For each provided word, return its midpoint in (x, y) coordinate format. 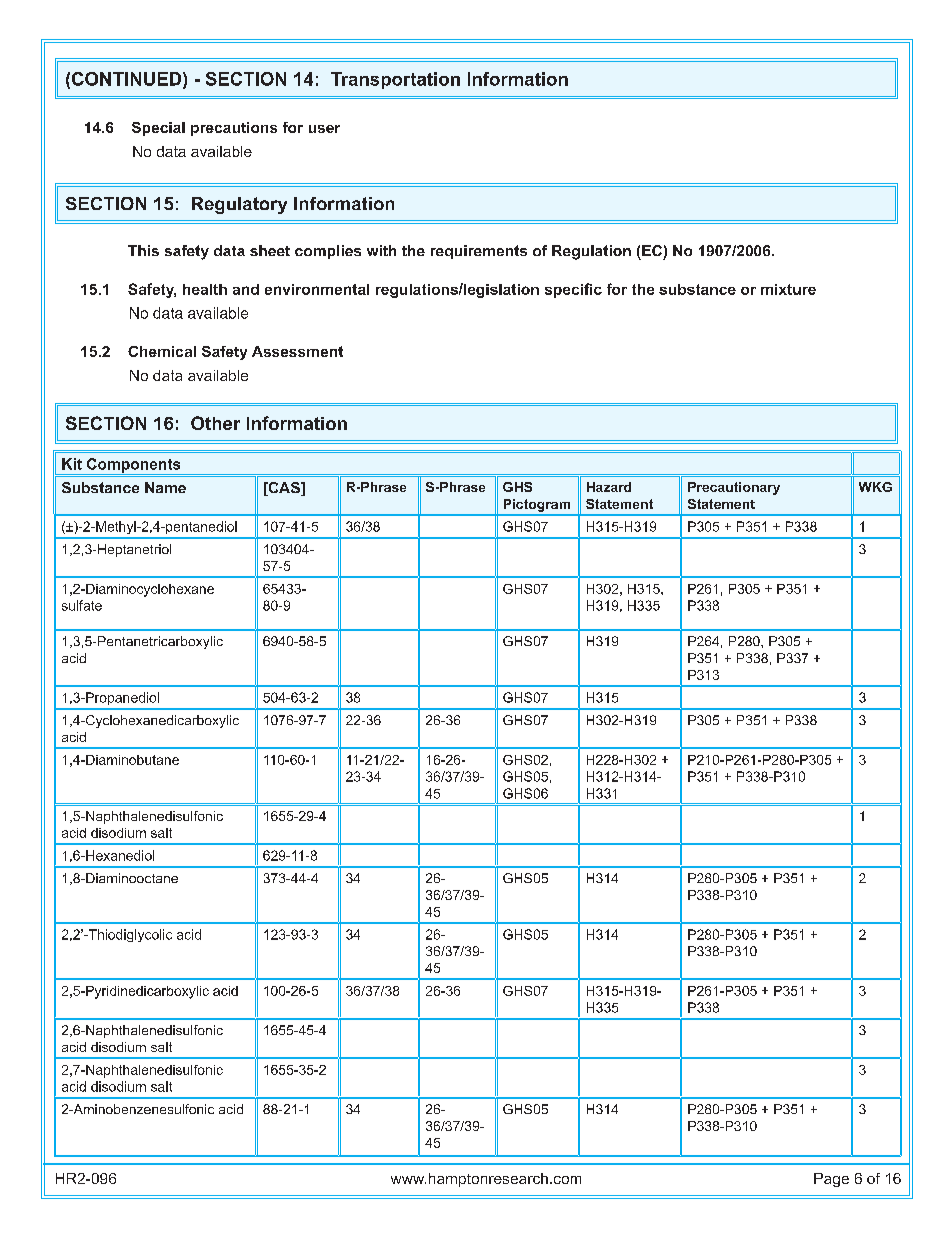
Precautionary (734, 488)
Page (831, 1180)
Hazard (609, 487)
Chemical (162, 351)
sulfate (82, 605)
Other (215, 423)
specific (573, 290)
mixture (788, 289)
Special (158, 129)
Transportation (395, 80)
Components (133, 466)
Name (165, 487)
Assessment (297, 351)
